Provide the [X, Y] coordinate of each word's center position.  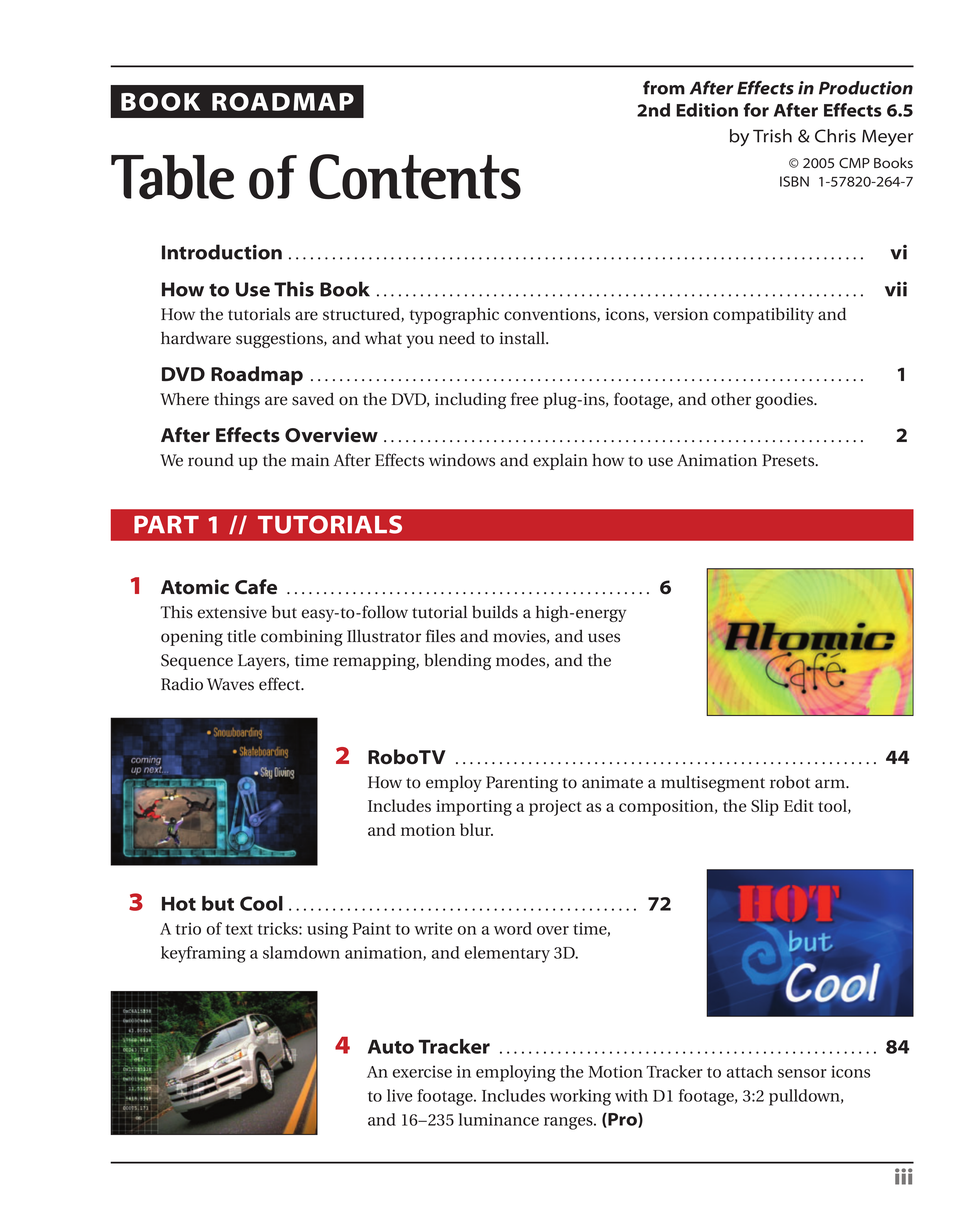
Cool [261, 903]
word [513, 928]
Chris [835, 136]
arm [831, 784]
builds [495, 612]
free [525, 399]
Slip [765, 807]
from [664, 88]
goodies [786, 400]
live [399, 1095]
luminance [499, 1119]
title [241, 636]
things [237, 400]
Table [172, 177]
